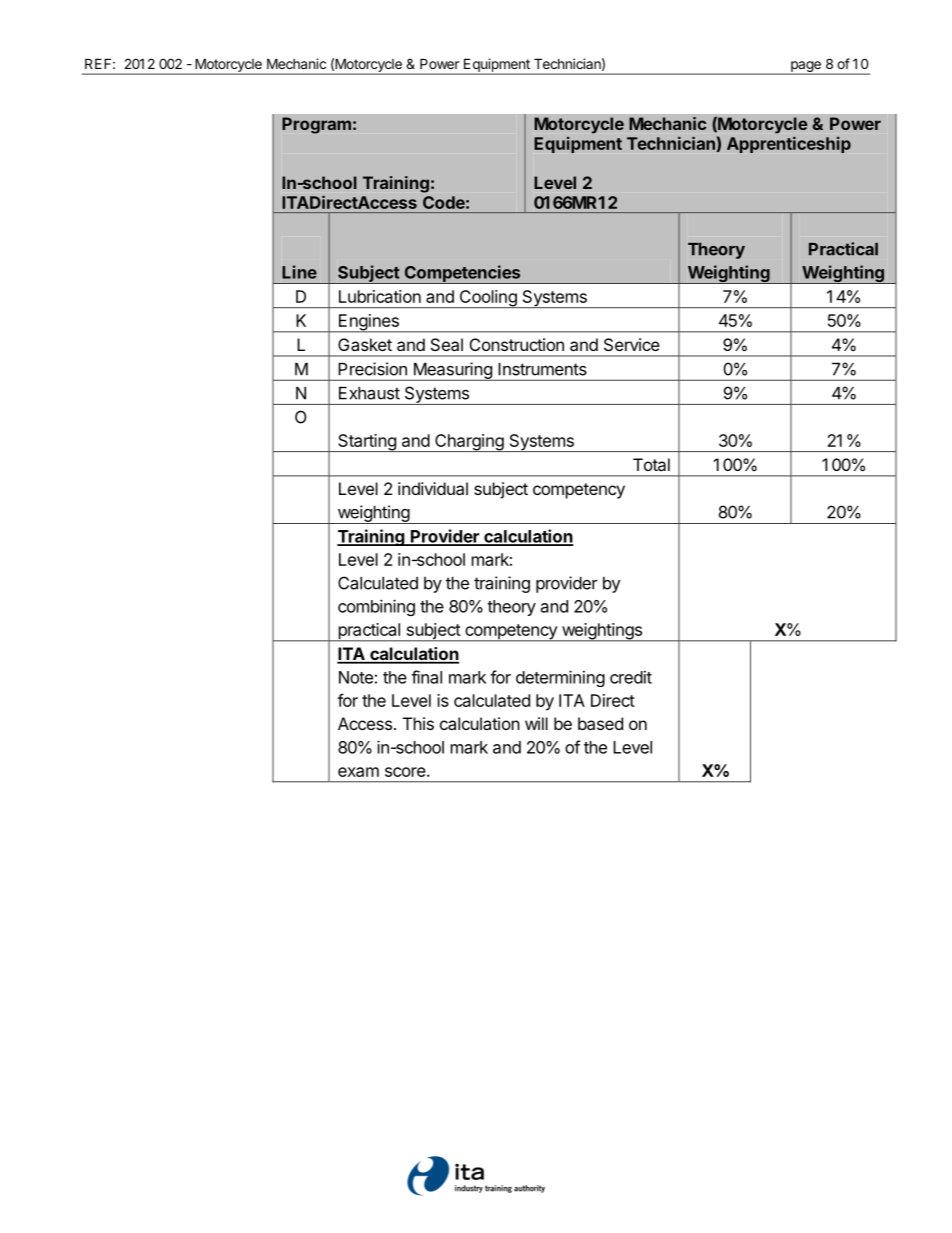 The image size is (952, 1233). Describe the element at coordinates (376, 607) in the screenshot. I see `combining` at that location.
